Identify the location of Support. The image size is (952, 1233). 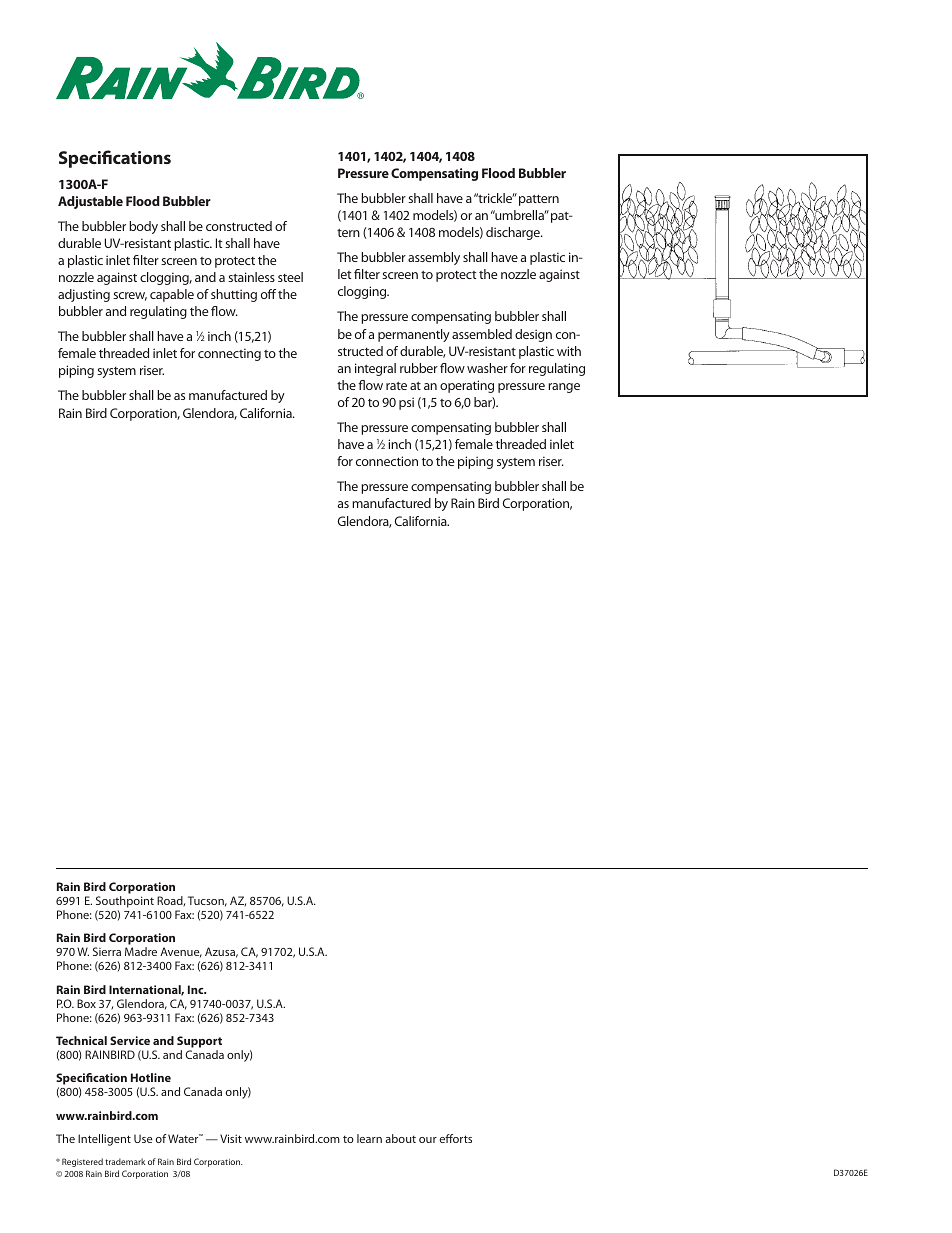
(199, 1042).
